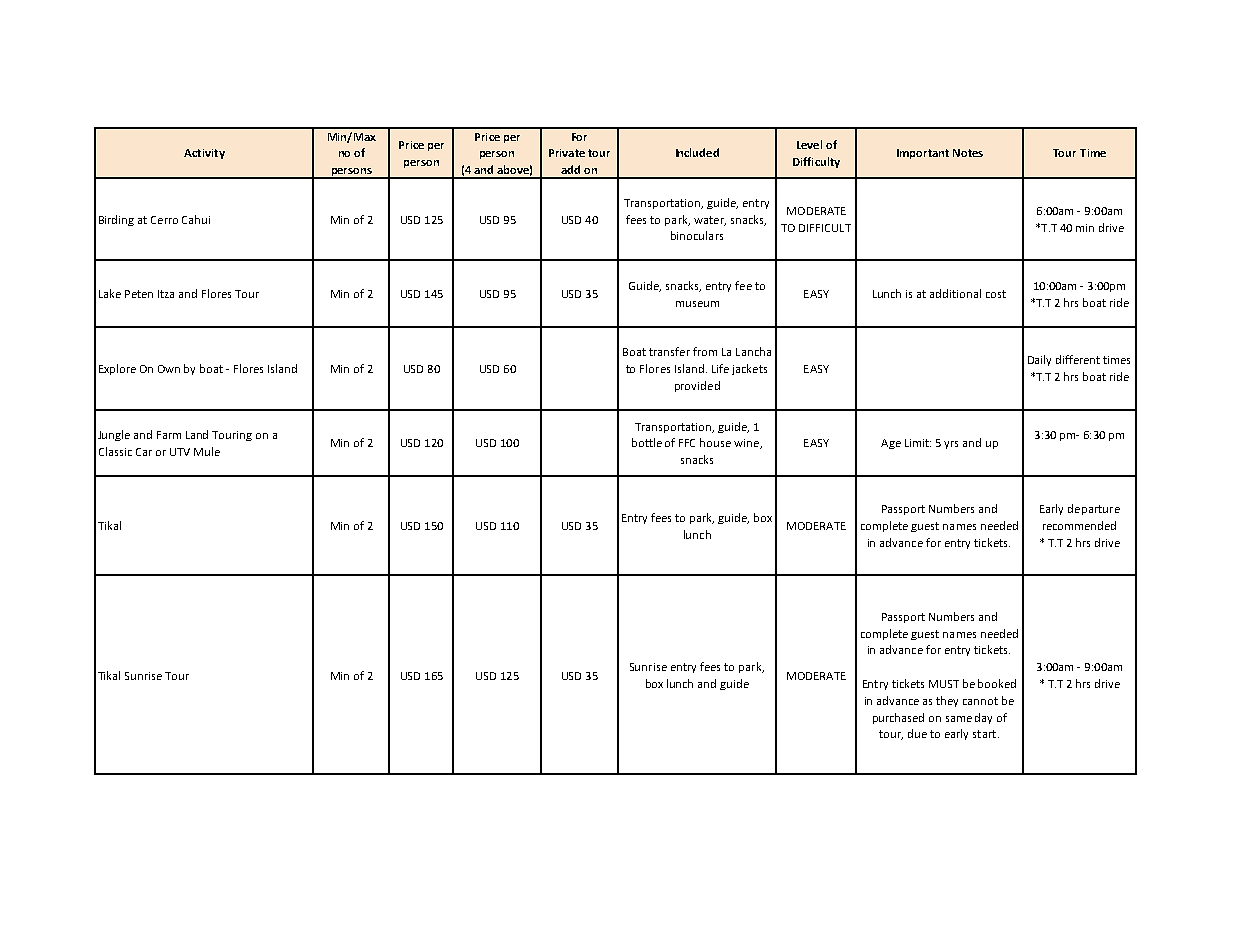 Image resolution: width=1233 pixels, height=952 pixels. Describe the element at coordinates (207, 451) in the screenshot. I see `Mule` at that location.
